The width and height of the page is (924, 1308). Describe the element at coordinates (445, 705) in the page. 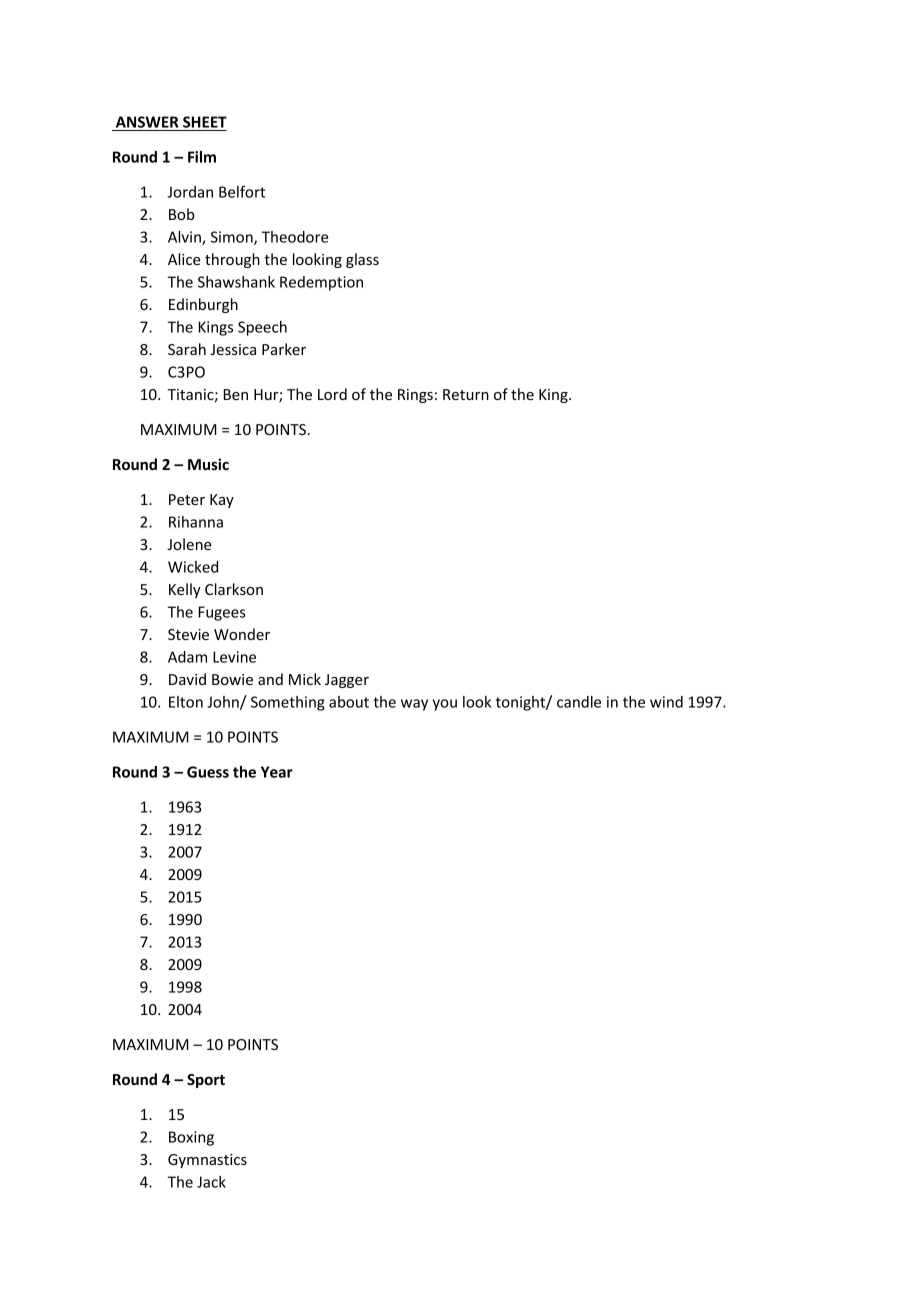

I see `you` at that location.
